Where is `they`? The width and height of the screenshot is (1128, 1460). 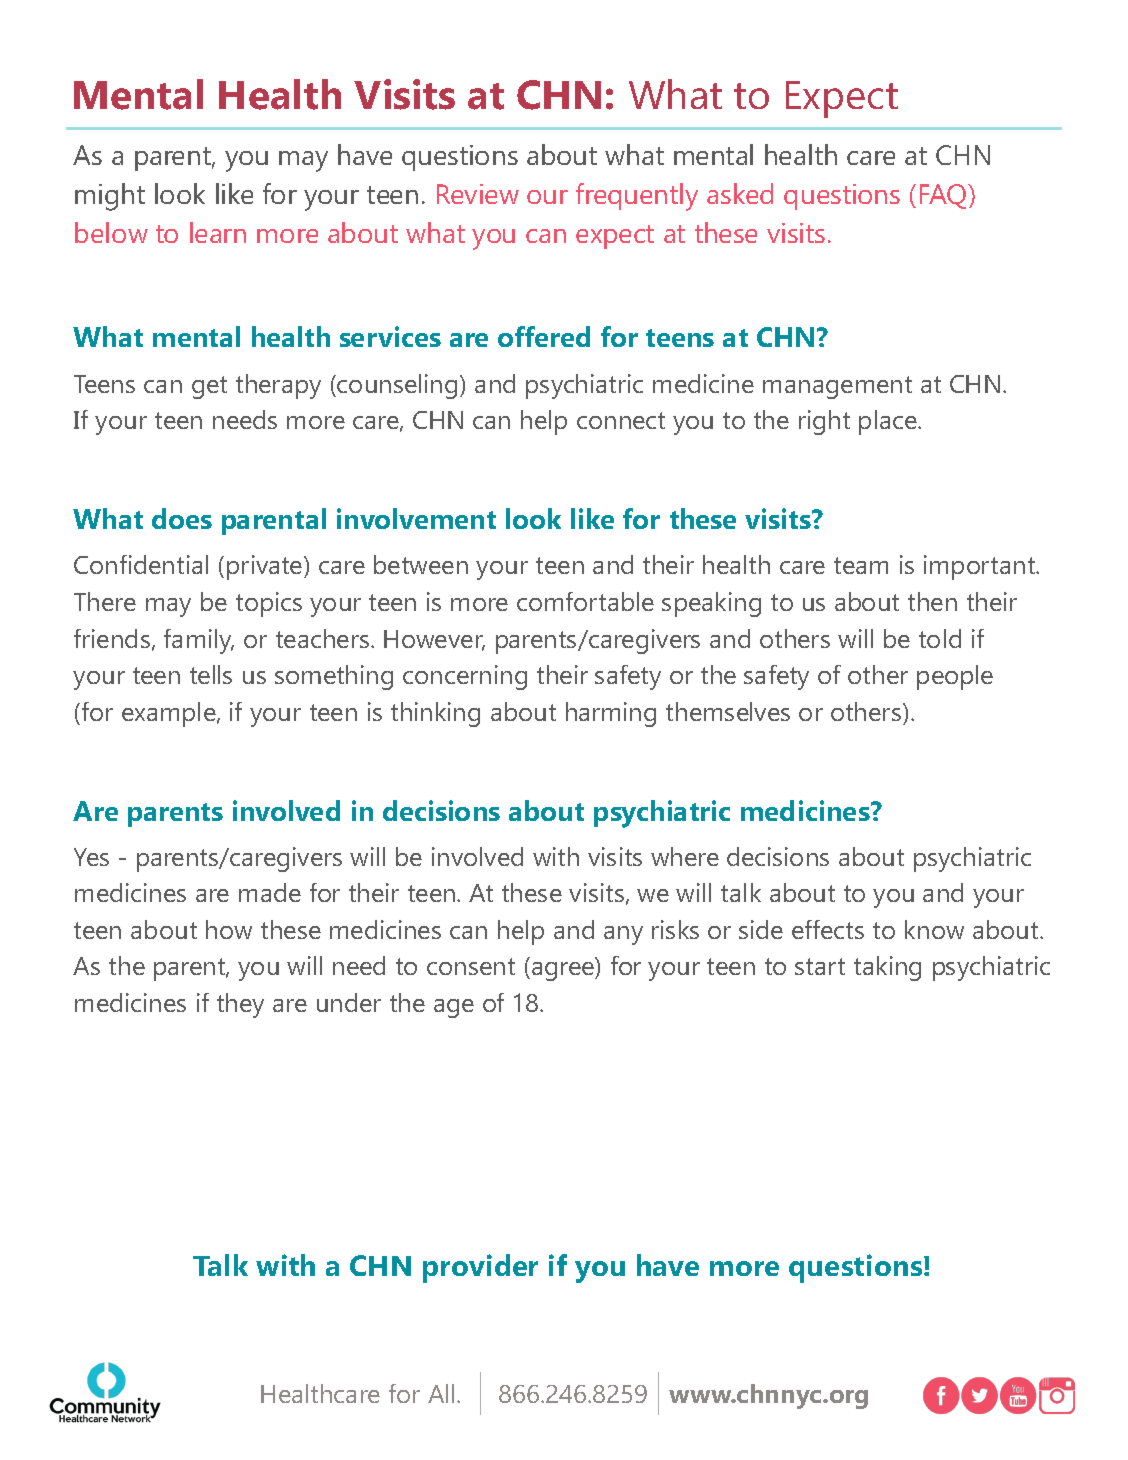
they is located at coordinates (240, 1005).
